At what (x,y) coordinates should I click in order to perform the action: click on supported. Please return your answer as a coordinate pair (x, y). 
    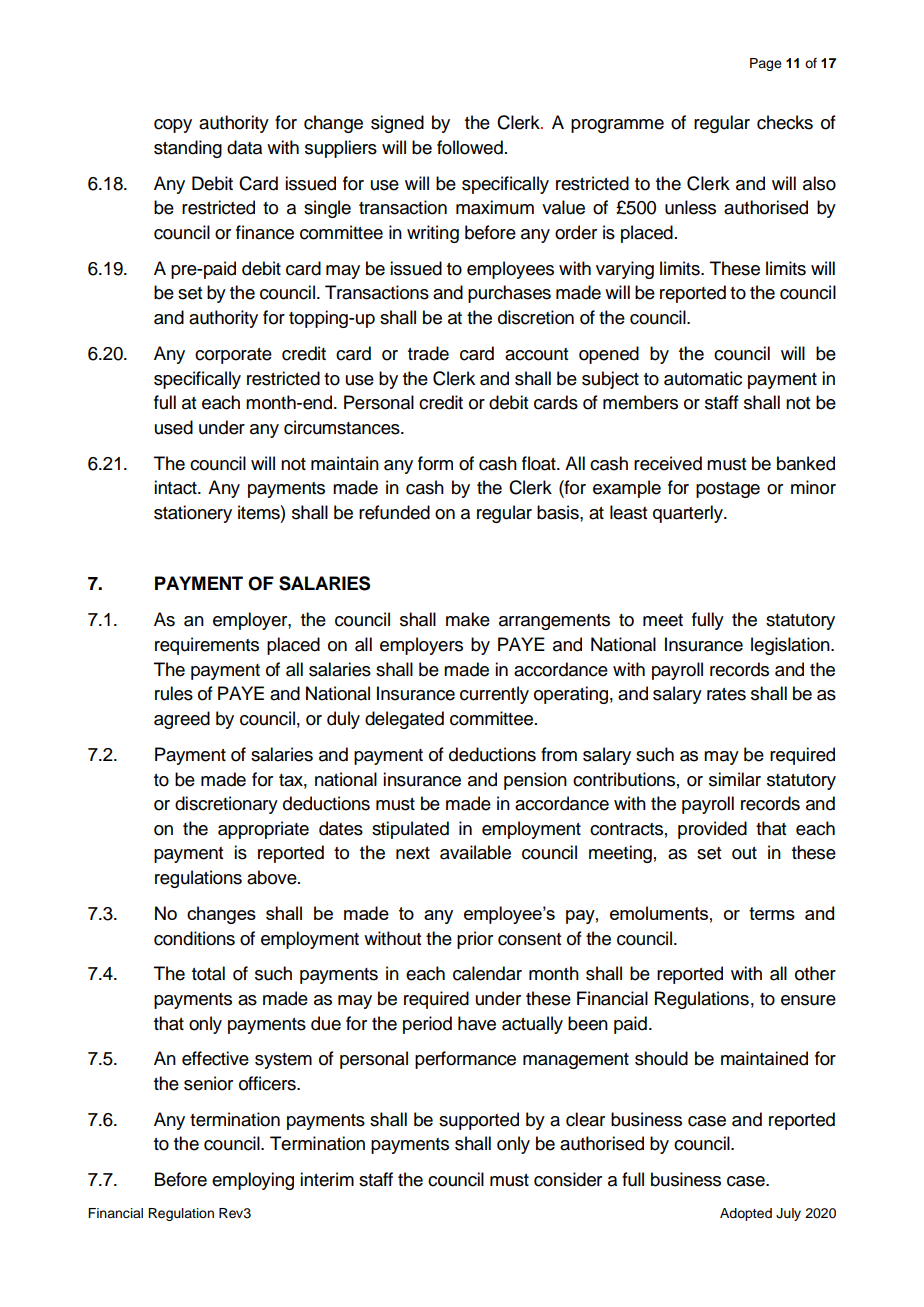
    Looking at the image, I should click on (479, 1121).
